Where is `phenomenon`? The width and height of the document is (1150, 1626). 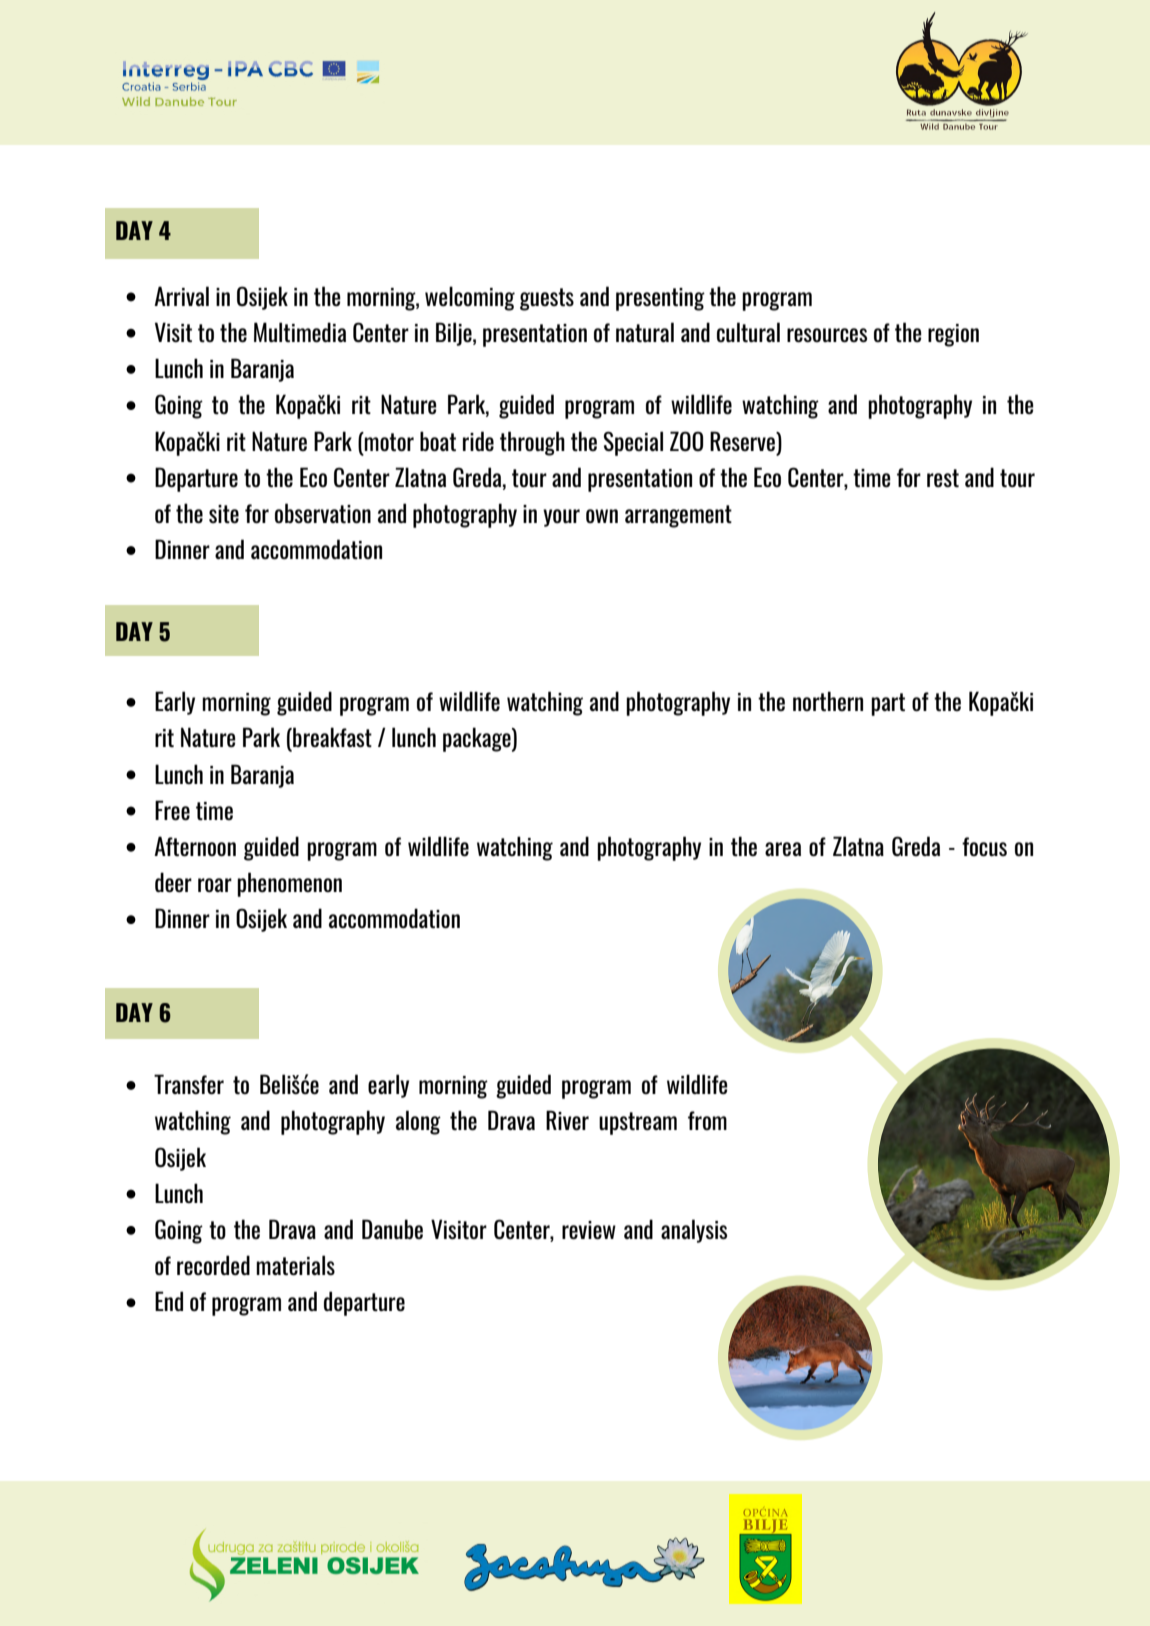
phenomenon is located at coordinates (289, 884).
